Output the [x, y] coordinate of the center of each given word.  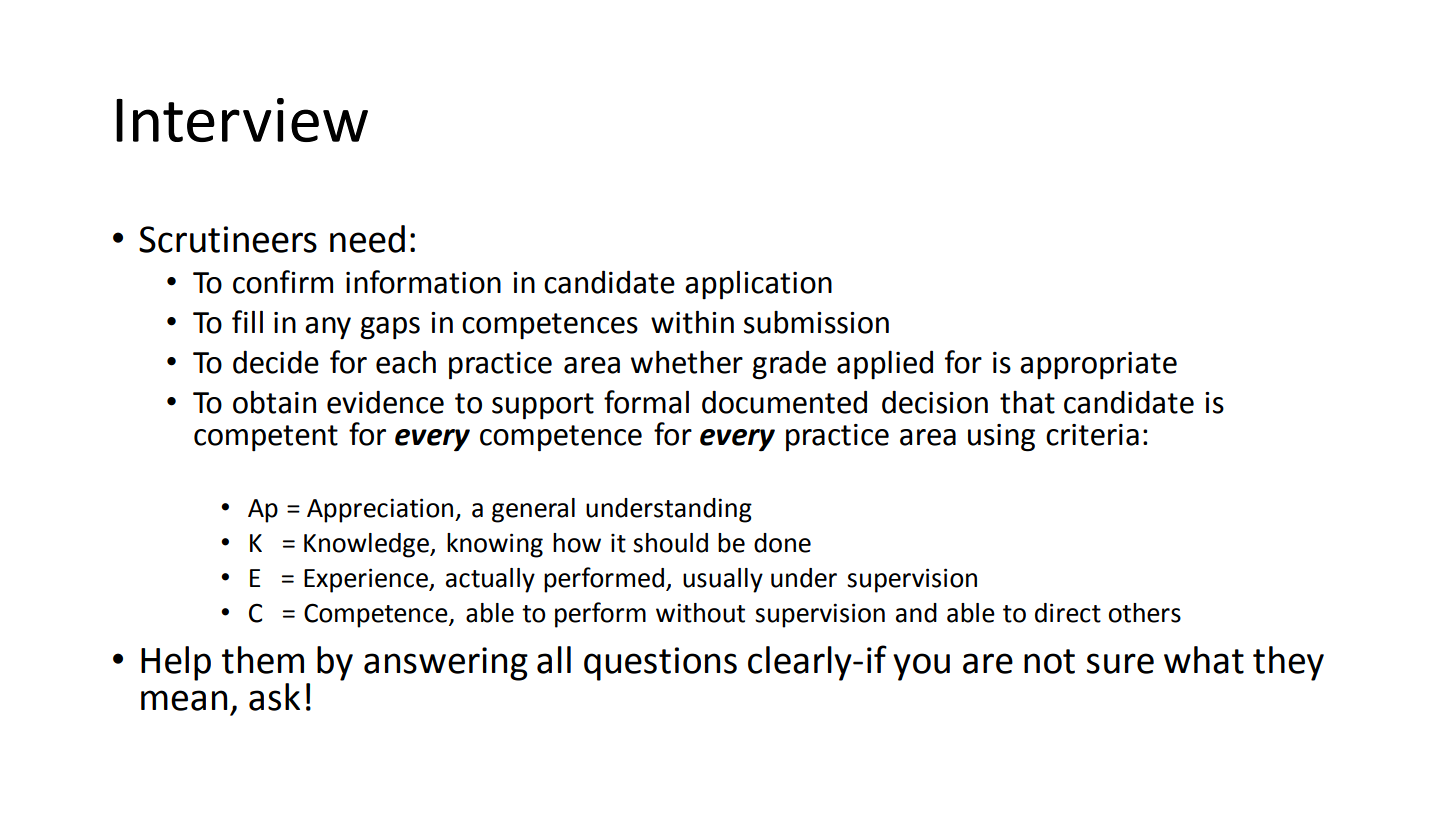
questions [660, 664]
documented [784, 402]
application [758, 285]
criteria [1092, 435]
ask [274, 697]
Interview [242, 120]
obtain [274, 402]
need [367, 239]
